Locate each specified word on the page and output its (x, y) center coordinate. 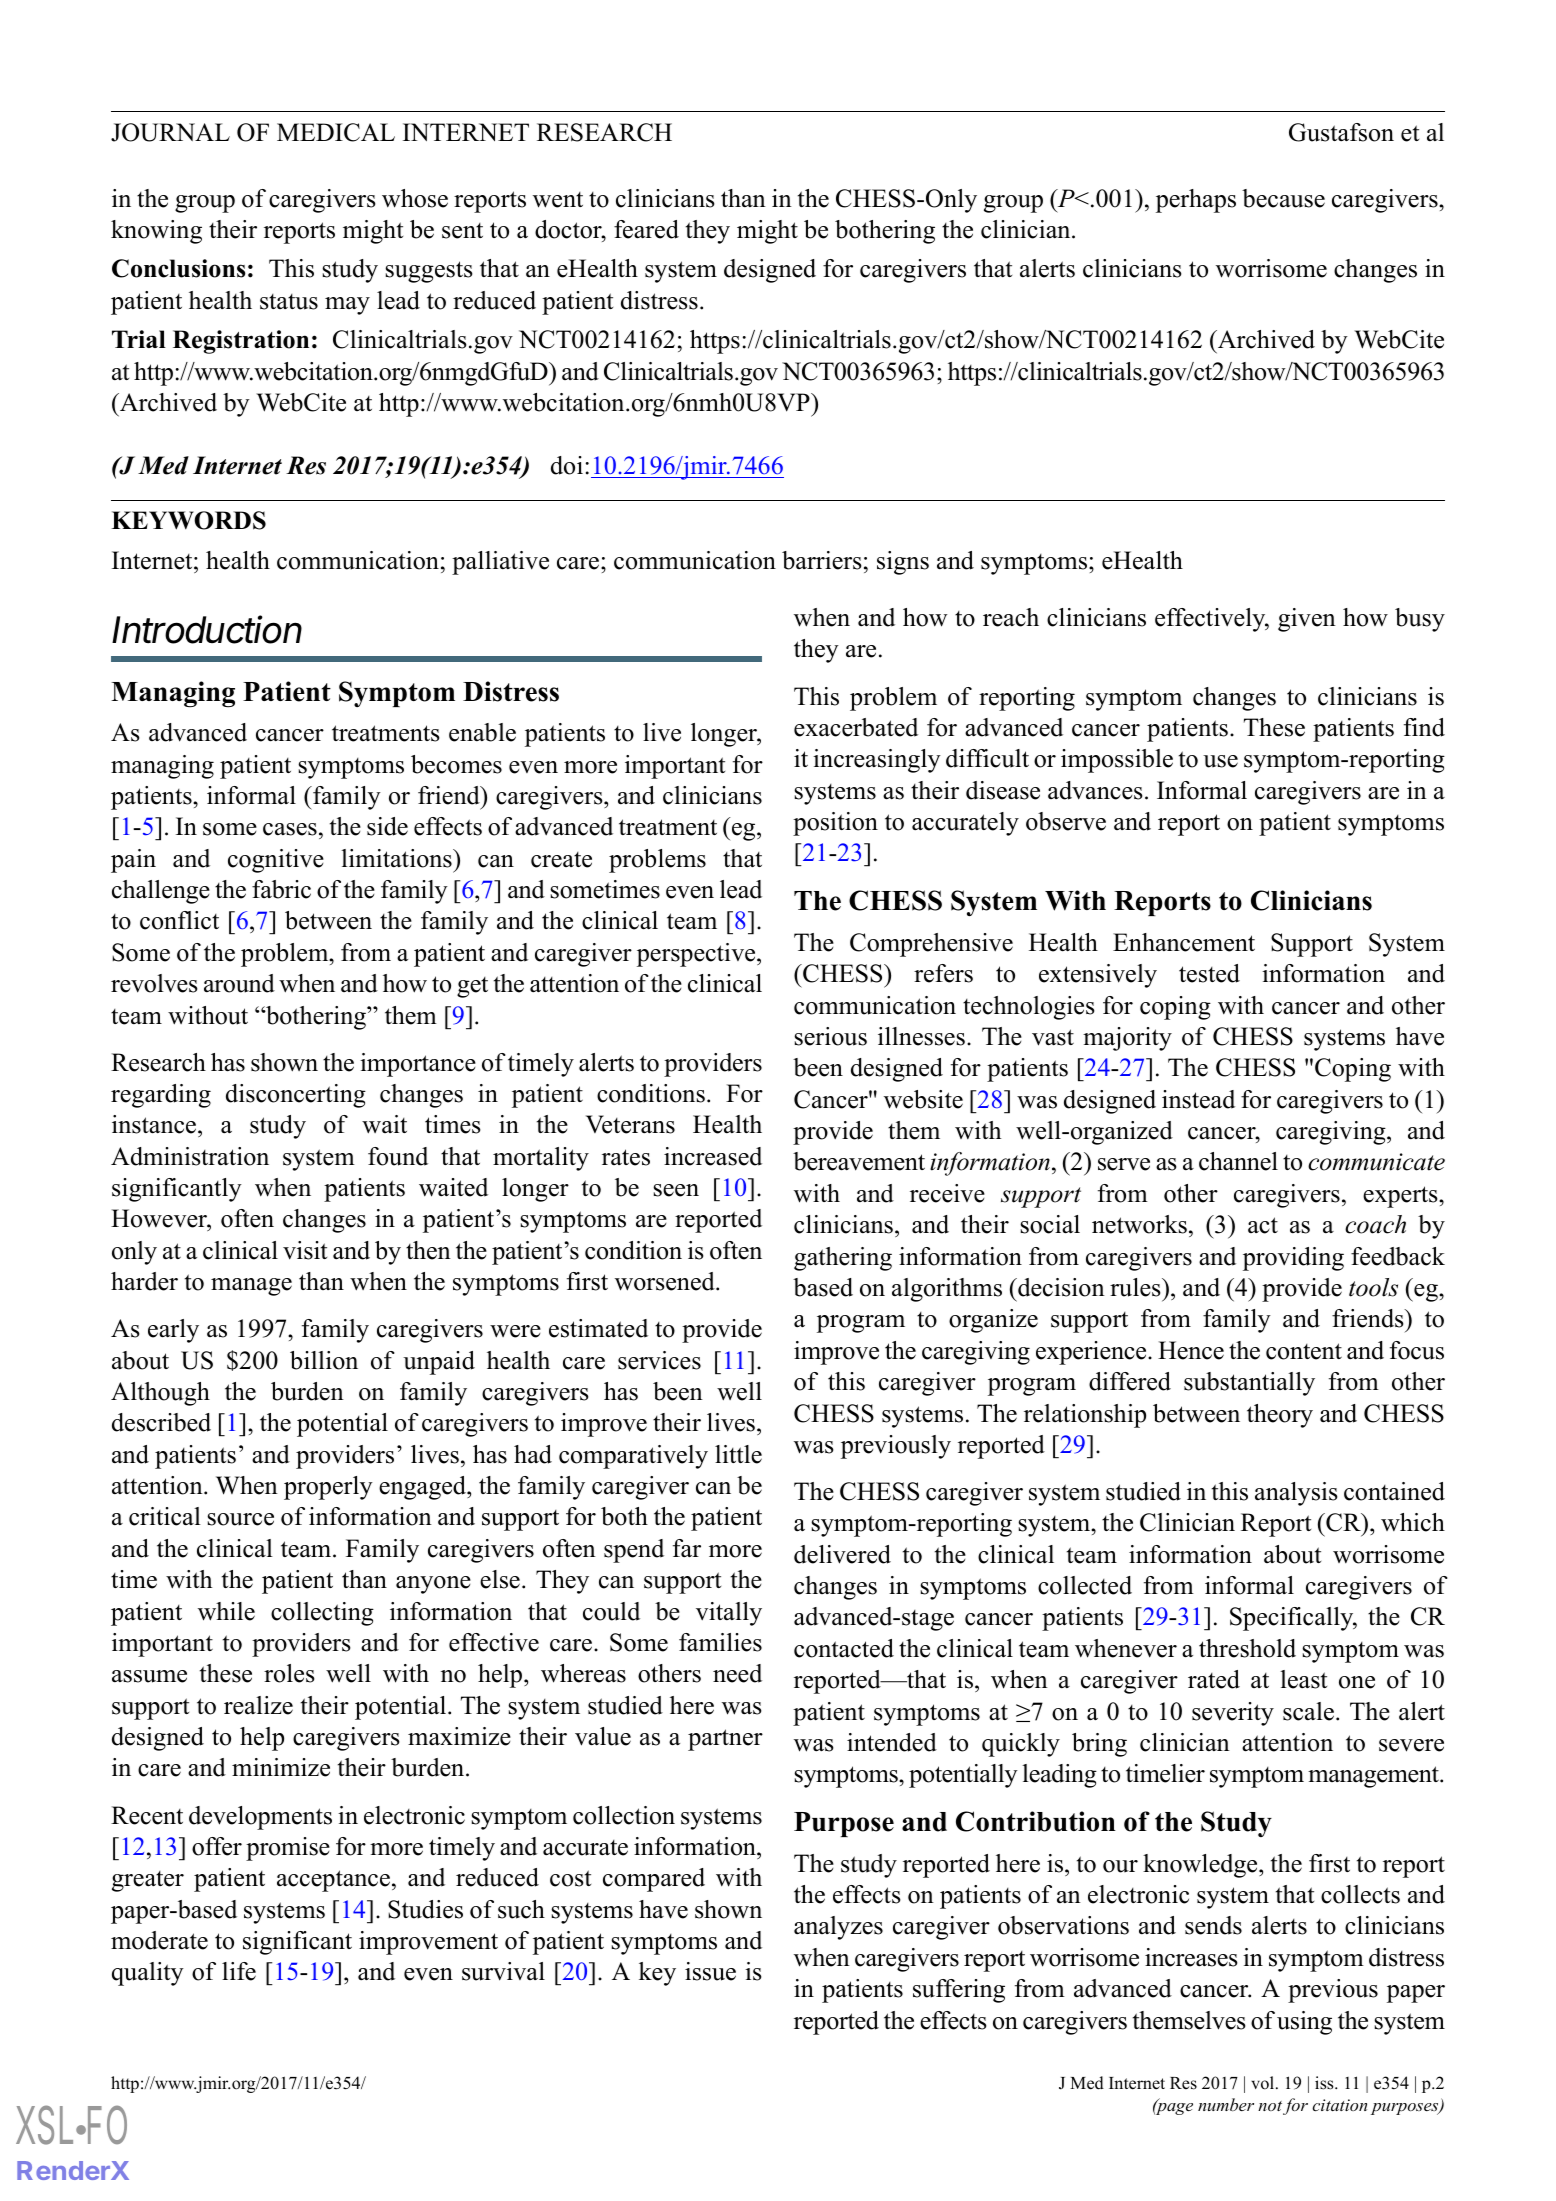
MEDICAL (336, 132)
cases (290, 829)
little (738, 1454)
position (835, 824)
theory (1280, 1416)
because (1283, 198)
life (239, 1971)
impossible (1117, 761)
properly (328, 1488)
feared (646, 229)
